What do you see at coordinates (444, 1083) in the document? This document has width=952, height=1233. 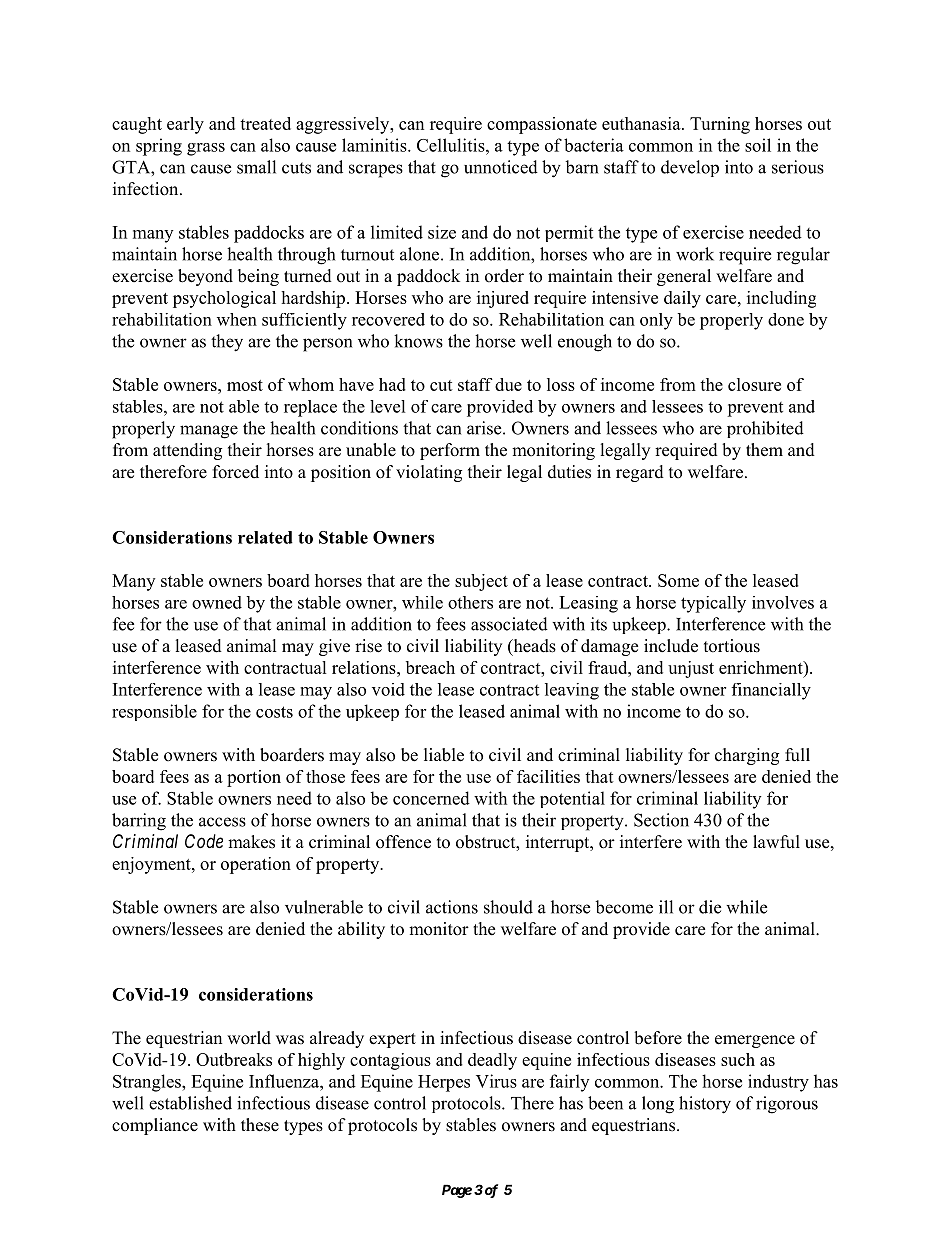 I see `Herpes` at bounding box center [444, 1083].
